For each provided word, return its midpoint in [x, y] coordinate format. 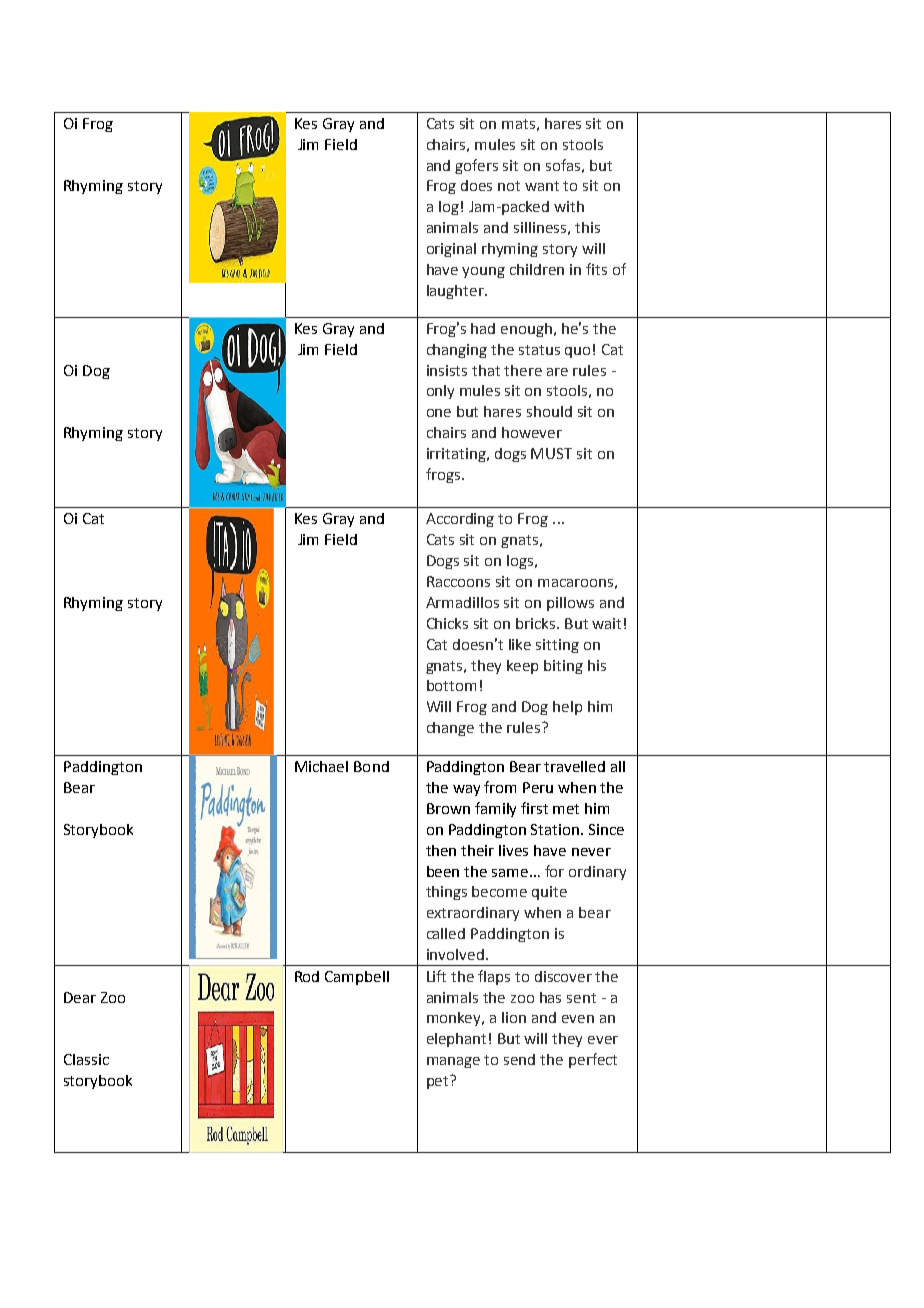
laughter [457, 292]
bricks [537, 623]
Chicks [447, 623]
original [451, 250]
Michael [321, 766]
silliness [540, 227]
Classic [86, 1059]
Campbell [357, 978]
